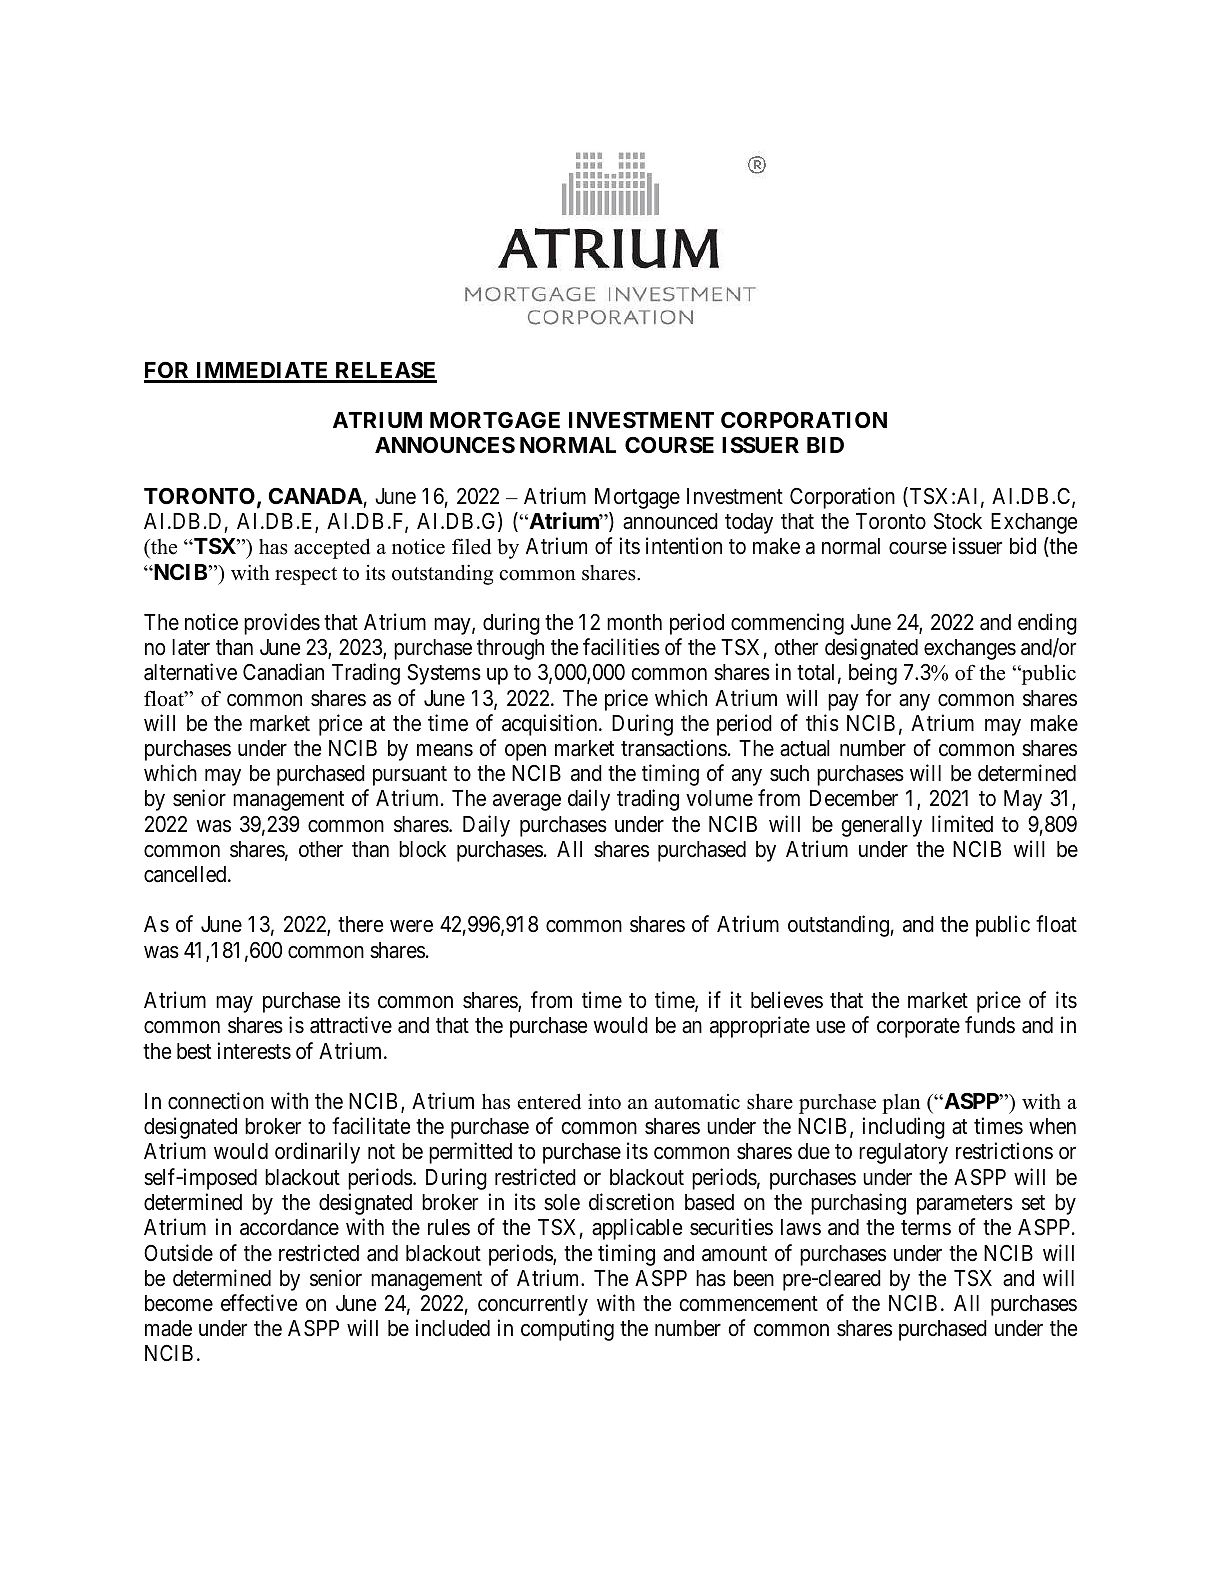 The image size is (1220, 1579). I want to click on limited, so click(962, 824).
